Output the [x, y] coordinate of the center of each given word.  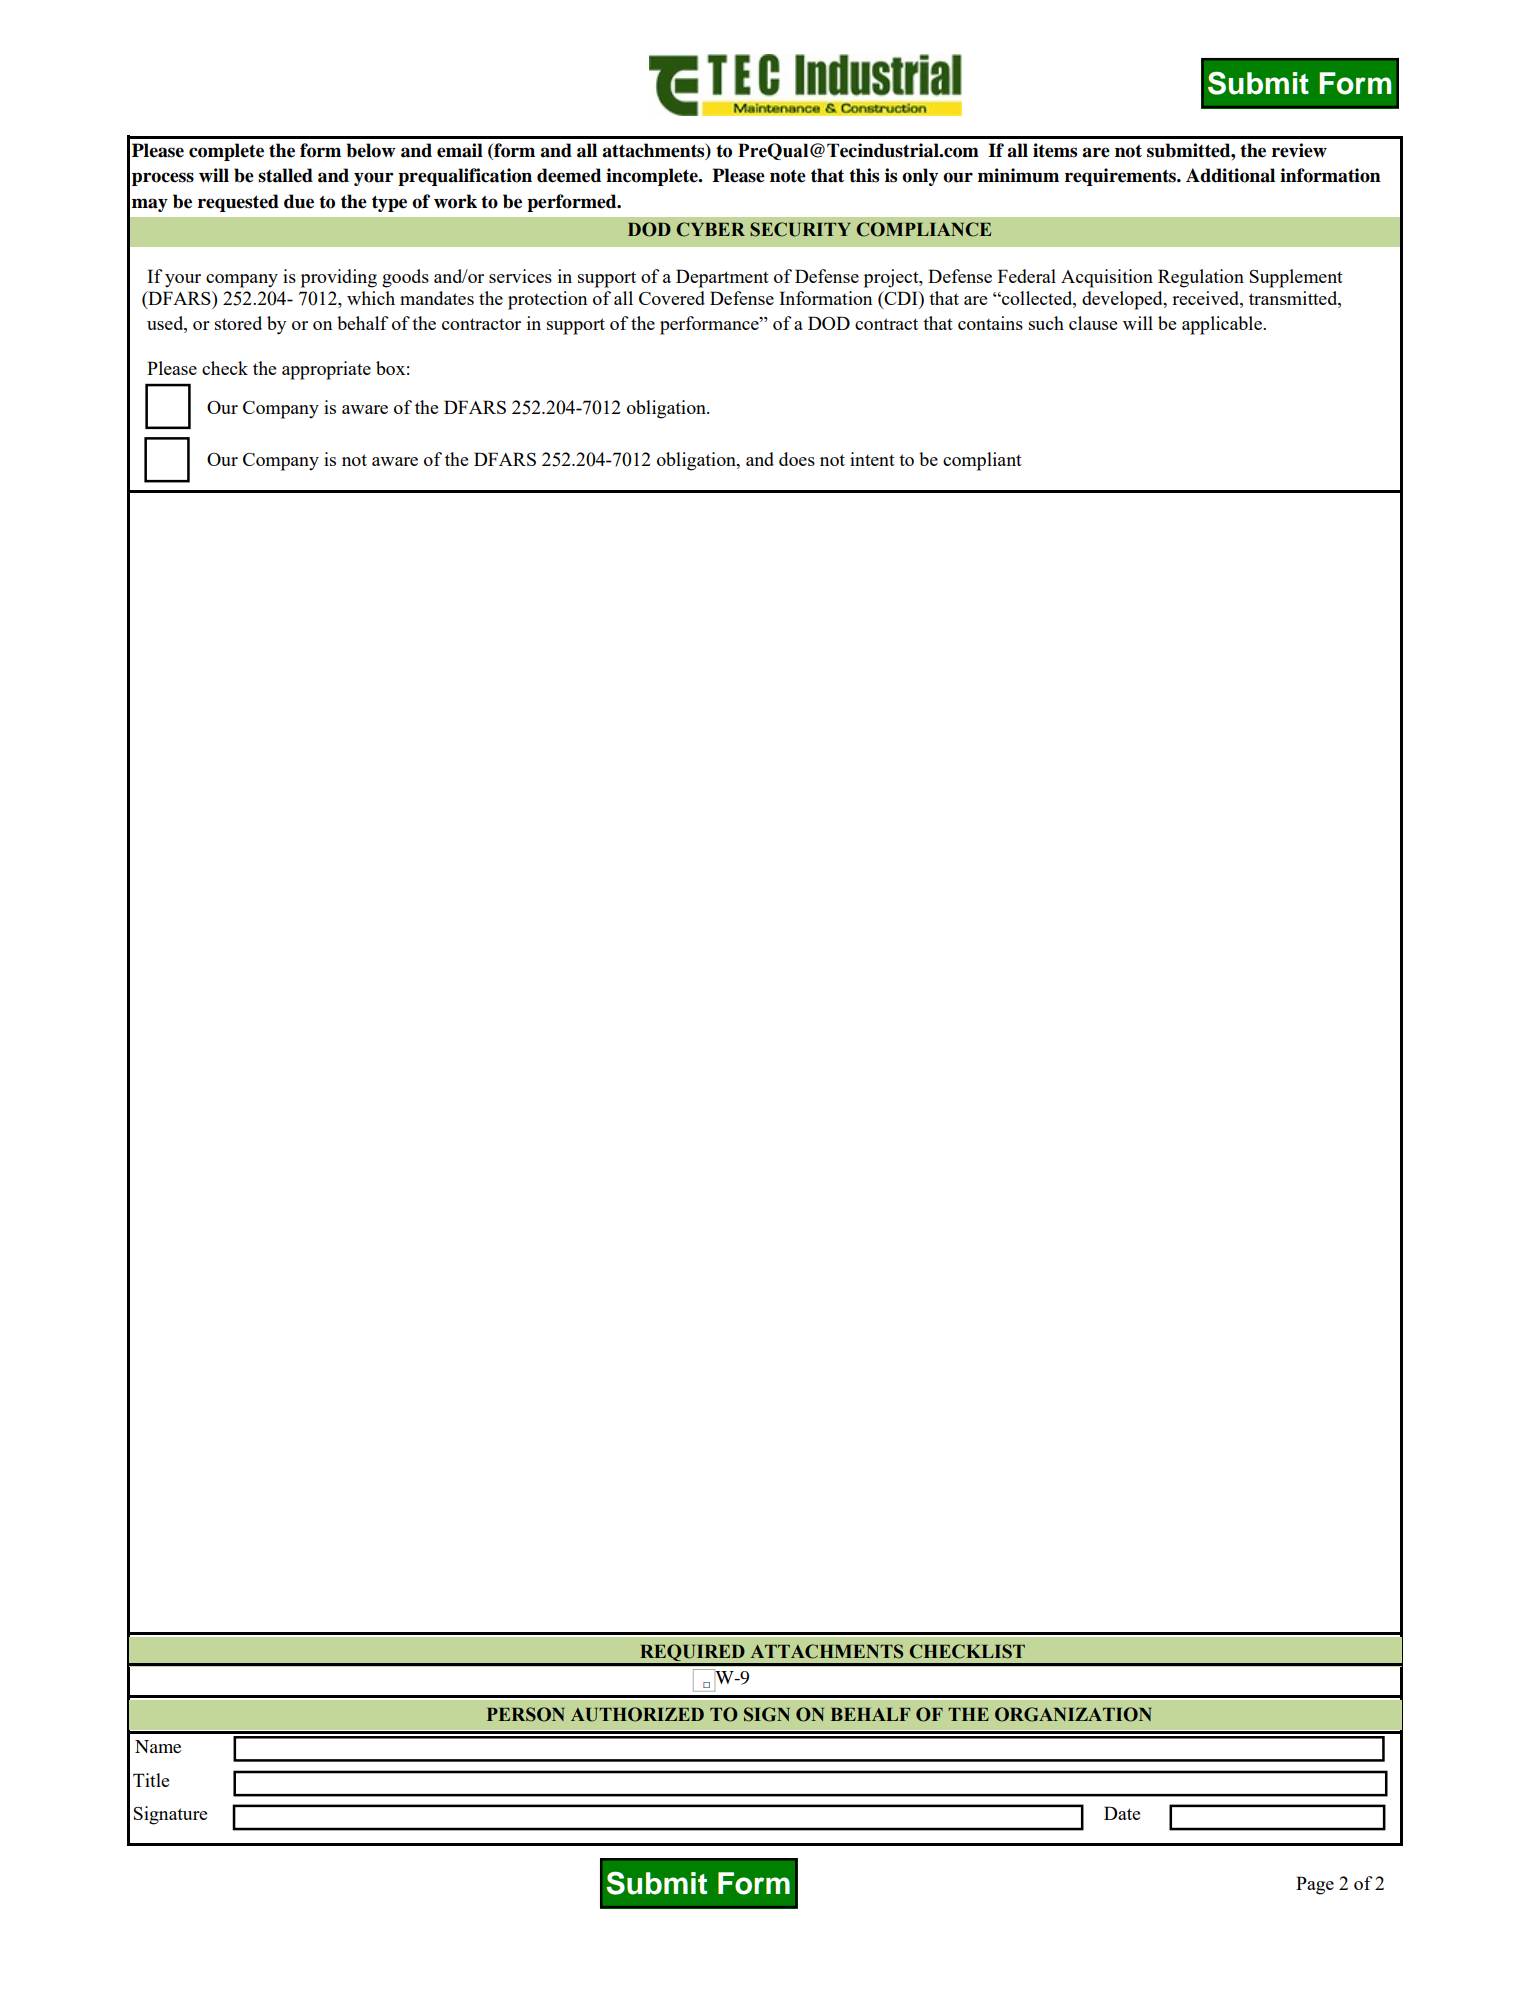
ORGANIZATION [1073, 1714]
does [797, 459]
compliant [982, 461]
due [299, 201]
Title [151, 1780]
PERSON [525, 1714]
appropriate [326, 370]
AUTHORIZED [637, 1714]
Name [158, 1746]
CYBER [711, 229]
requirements [1122, 177]
